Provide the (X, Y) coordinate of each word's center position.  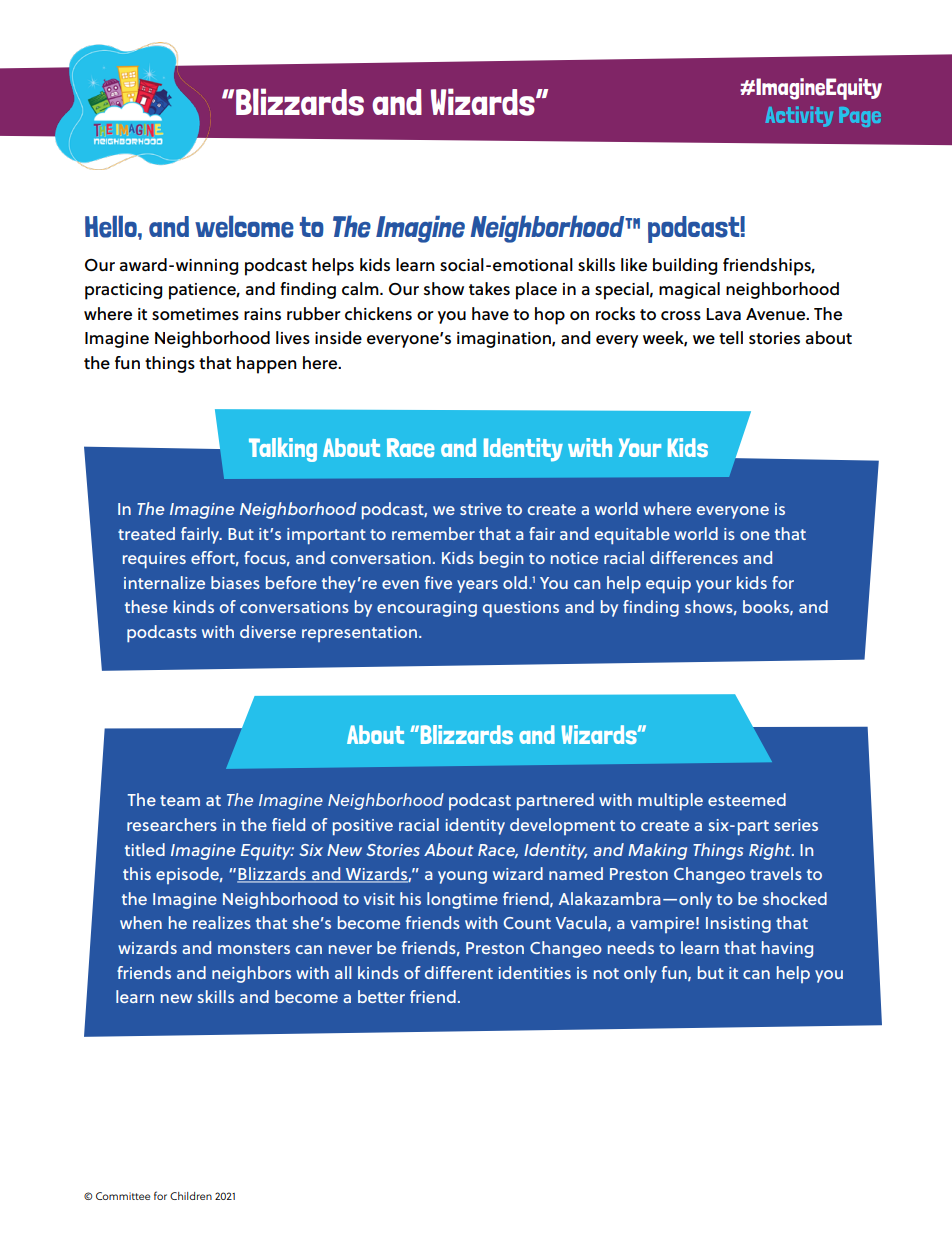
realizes (222, 922)
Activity (799, 116)
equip (668, 585)
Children (191, 1196)
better (381, 996)
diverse (268, 631)
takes (489, 289)
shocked (795, 898)
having (787, 949)
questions (521, 609)
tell (731, 338)
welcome (244, 227)
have (490, 314)
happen (267, 365)
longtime (462, 900)
